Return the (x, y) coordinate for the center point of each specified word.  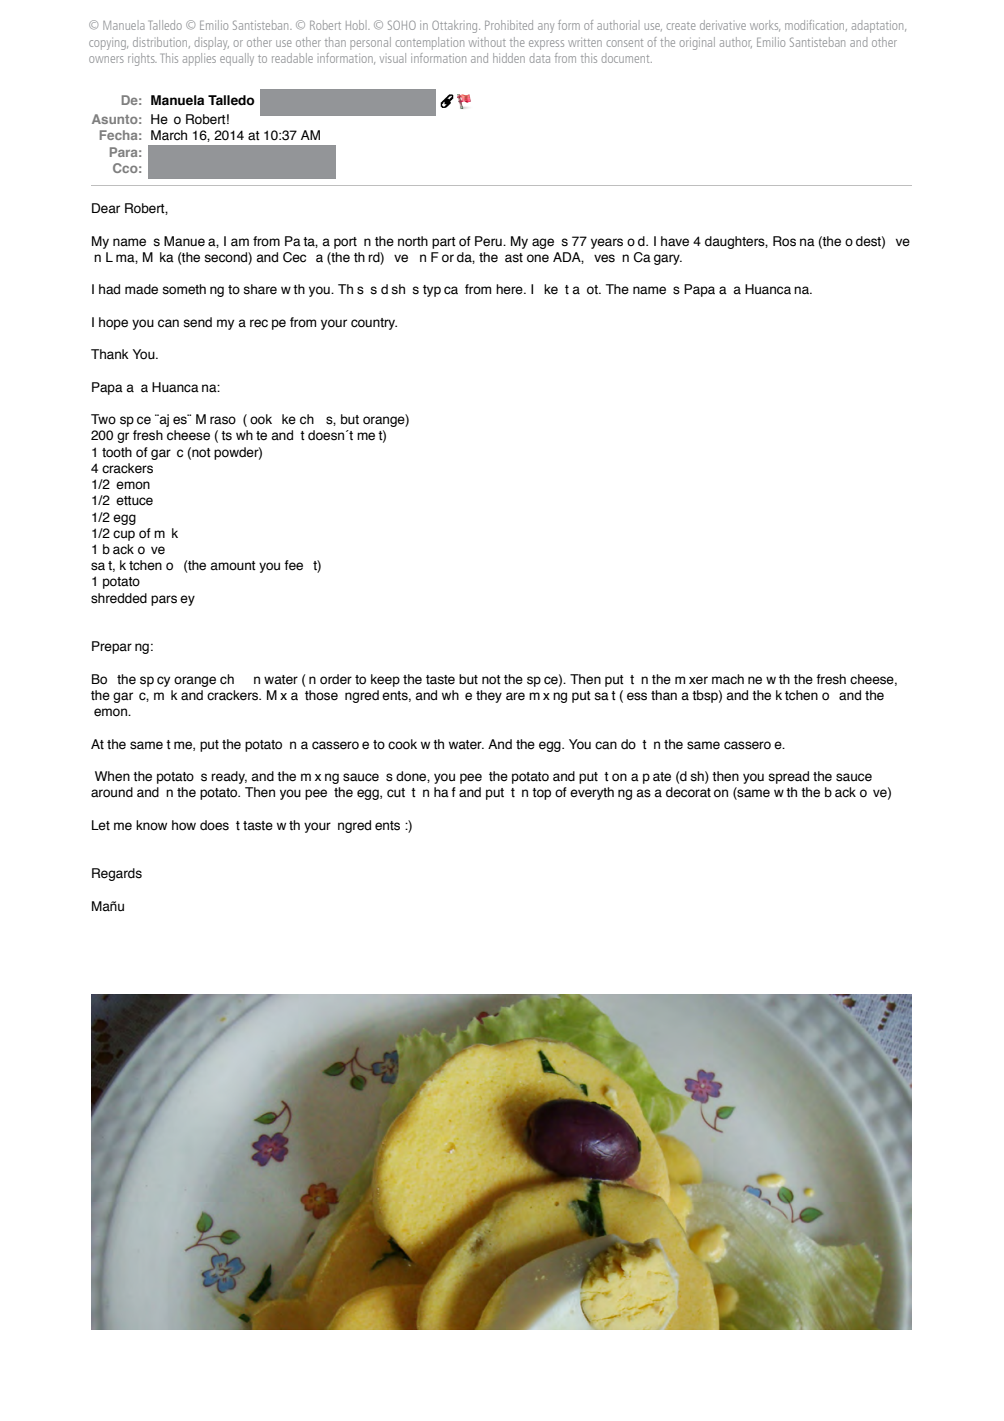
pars (164, 600)
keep (385, 680)
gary (668, 259)
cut (396, 793)
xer (698, 680)
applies (199, 59)
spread (788, 777)
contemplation (429, 43)
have (675, 241)
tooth (117, 452)
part (444, 243)
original (697, 43)
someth (184, 289)
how (184, 825)
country (374, 324)
